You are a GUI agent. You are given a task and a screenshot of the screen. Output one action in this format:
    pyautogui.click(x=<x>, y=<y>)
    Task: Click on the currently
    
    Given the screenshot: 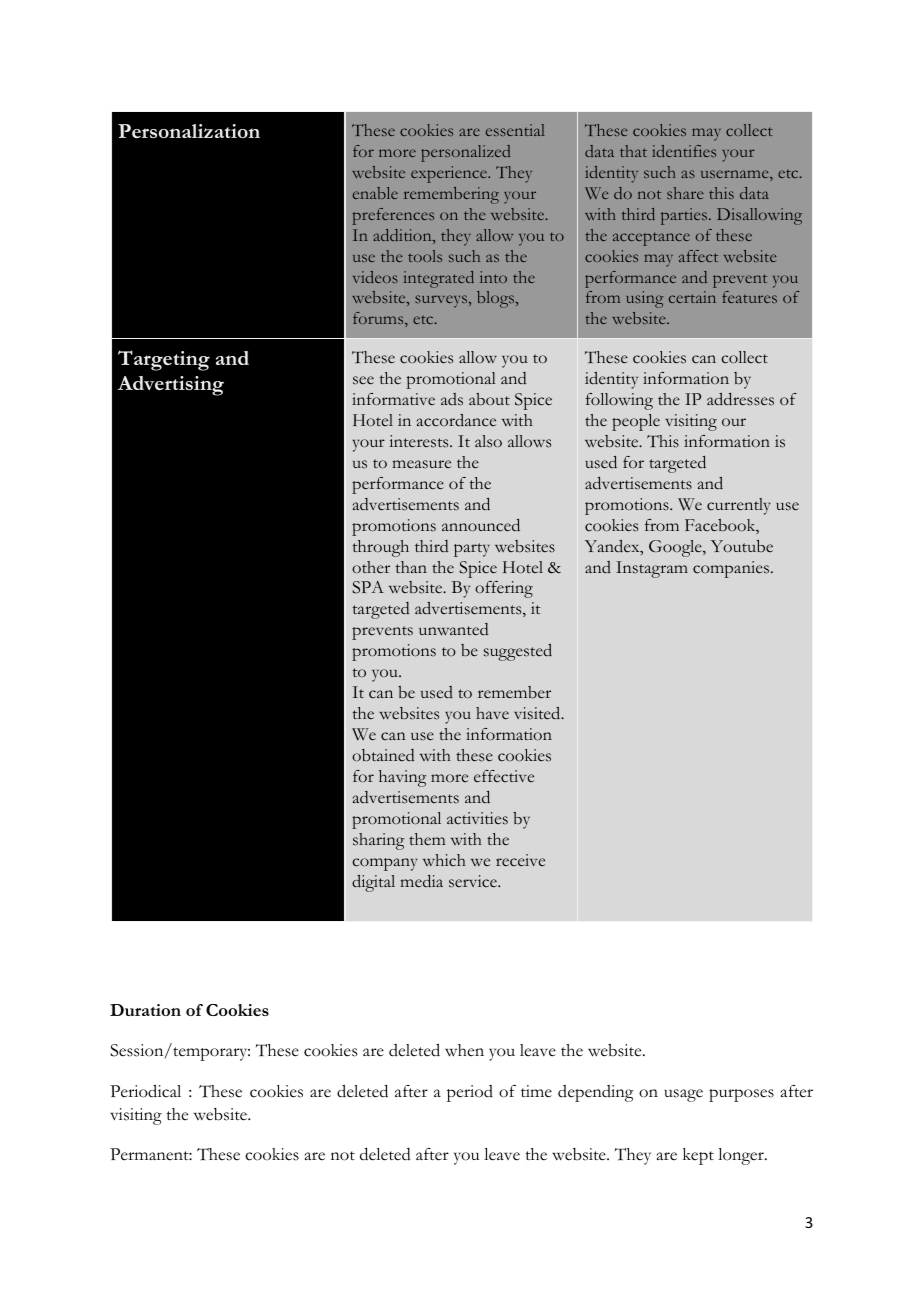 What is the action you would take?
    pyautogui.click(x=739, y=506)
